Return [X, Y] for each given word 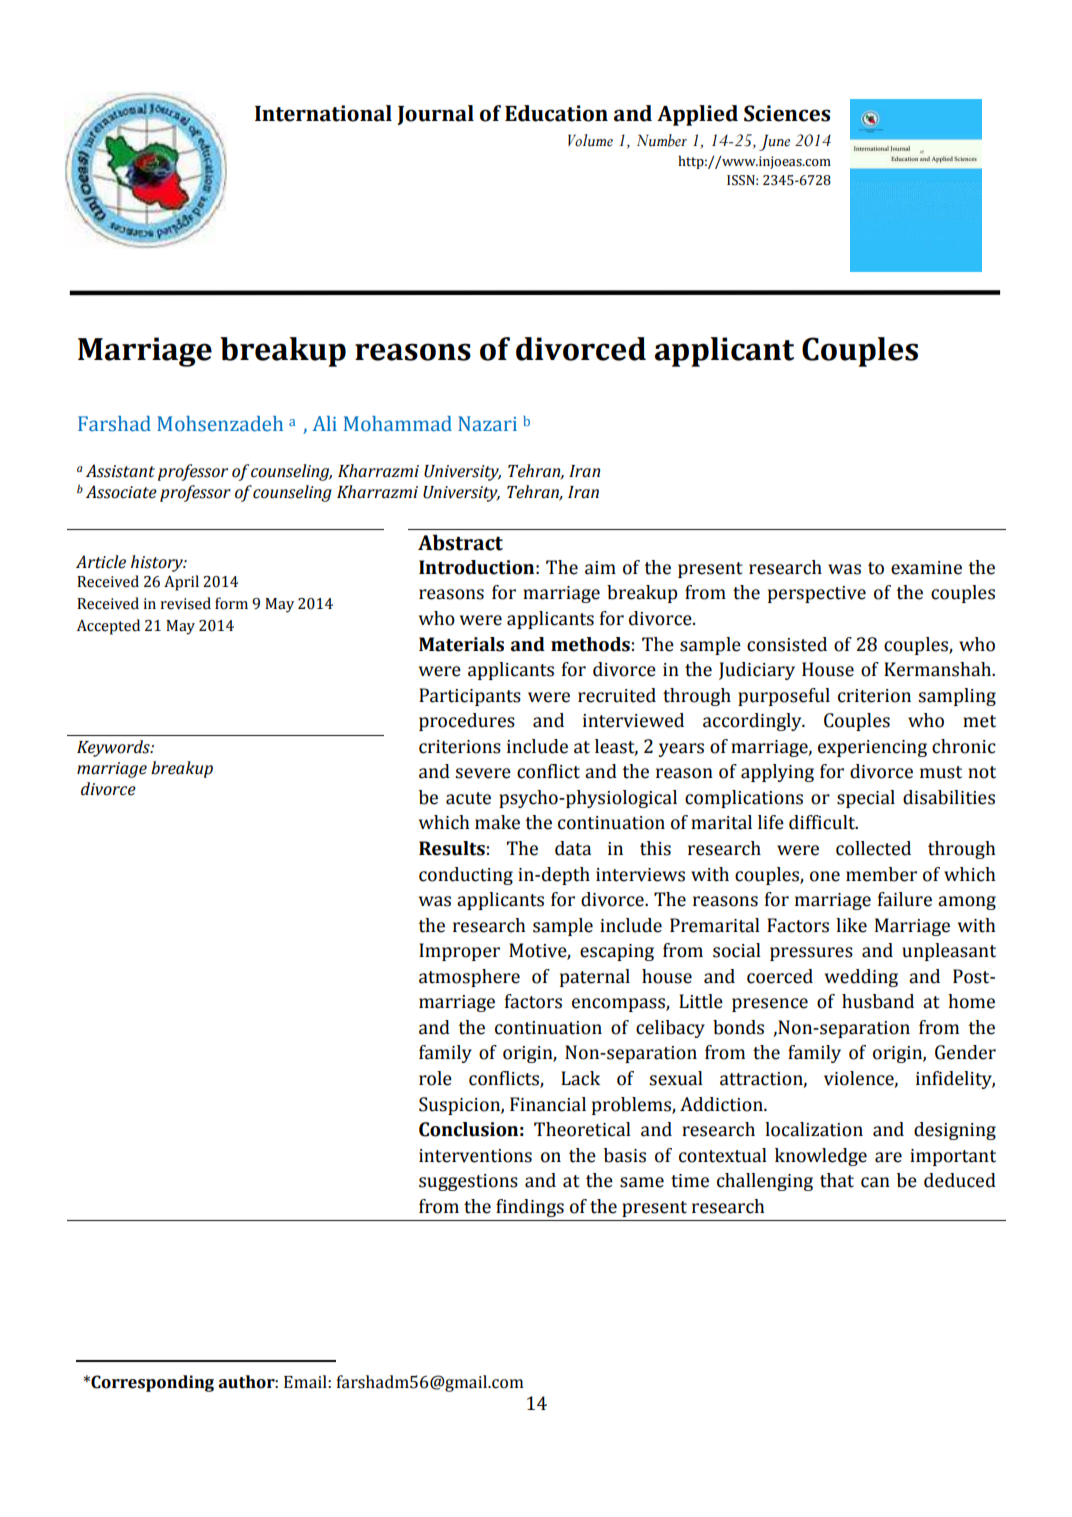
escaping [617, 952]
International [323, 113]
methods [590, 644]
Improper [459, 952]
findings [530, 1208]
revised [185, 603]
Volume [590, 140]
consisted [787, 644]
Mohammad [398, 424]
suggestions [468, 1182]
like [851, 925]
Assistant [120, 471]
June [774, 142]
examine [926, 568]
